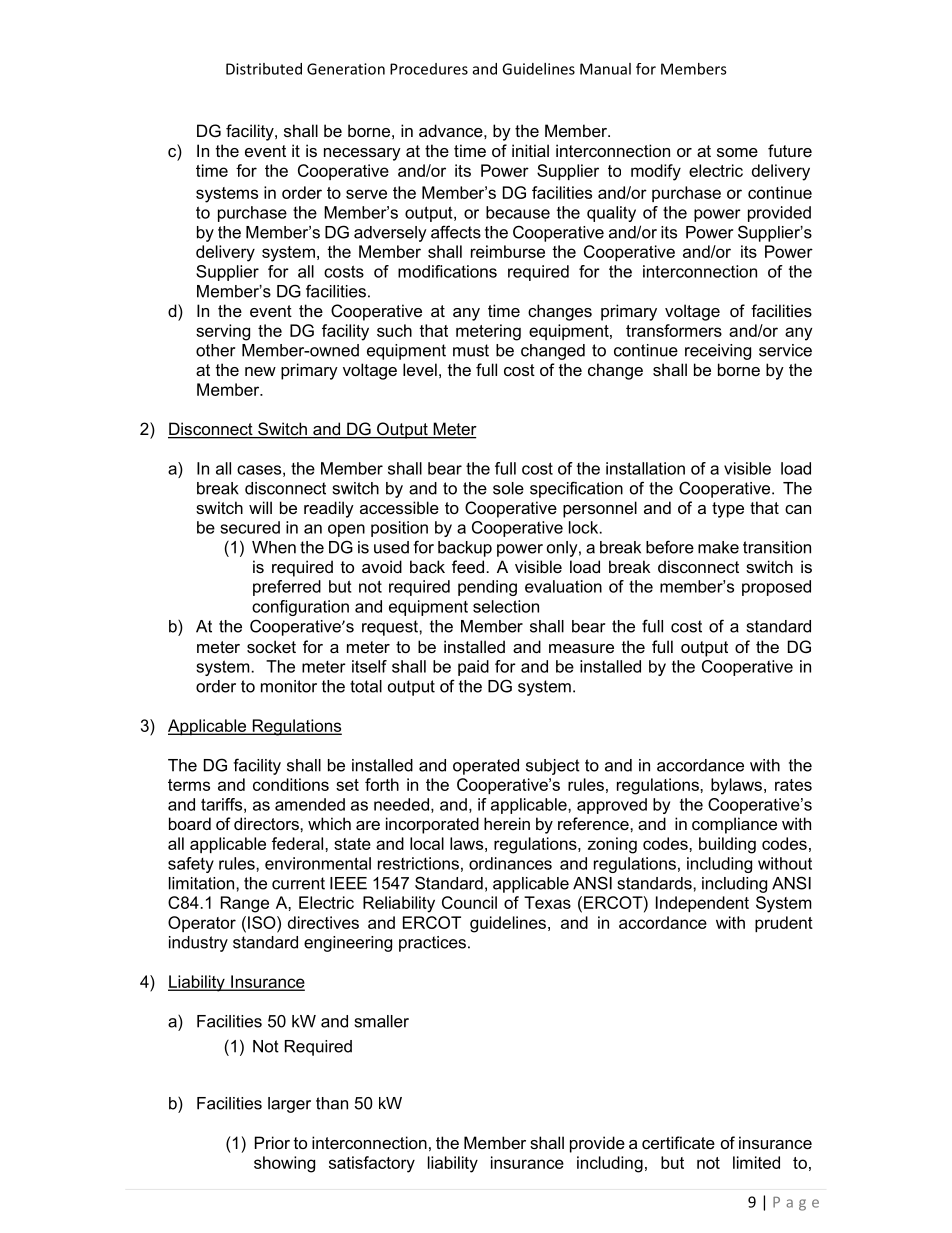  What do you see at coordinates (271, 646) in the screenshot?
I see `socket` at bounding box center [271, 646].
